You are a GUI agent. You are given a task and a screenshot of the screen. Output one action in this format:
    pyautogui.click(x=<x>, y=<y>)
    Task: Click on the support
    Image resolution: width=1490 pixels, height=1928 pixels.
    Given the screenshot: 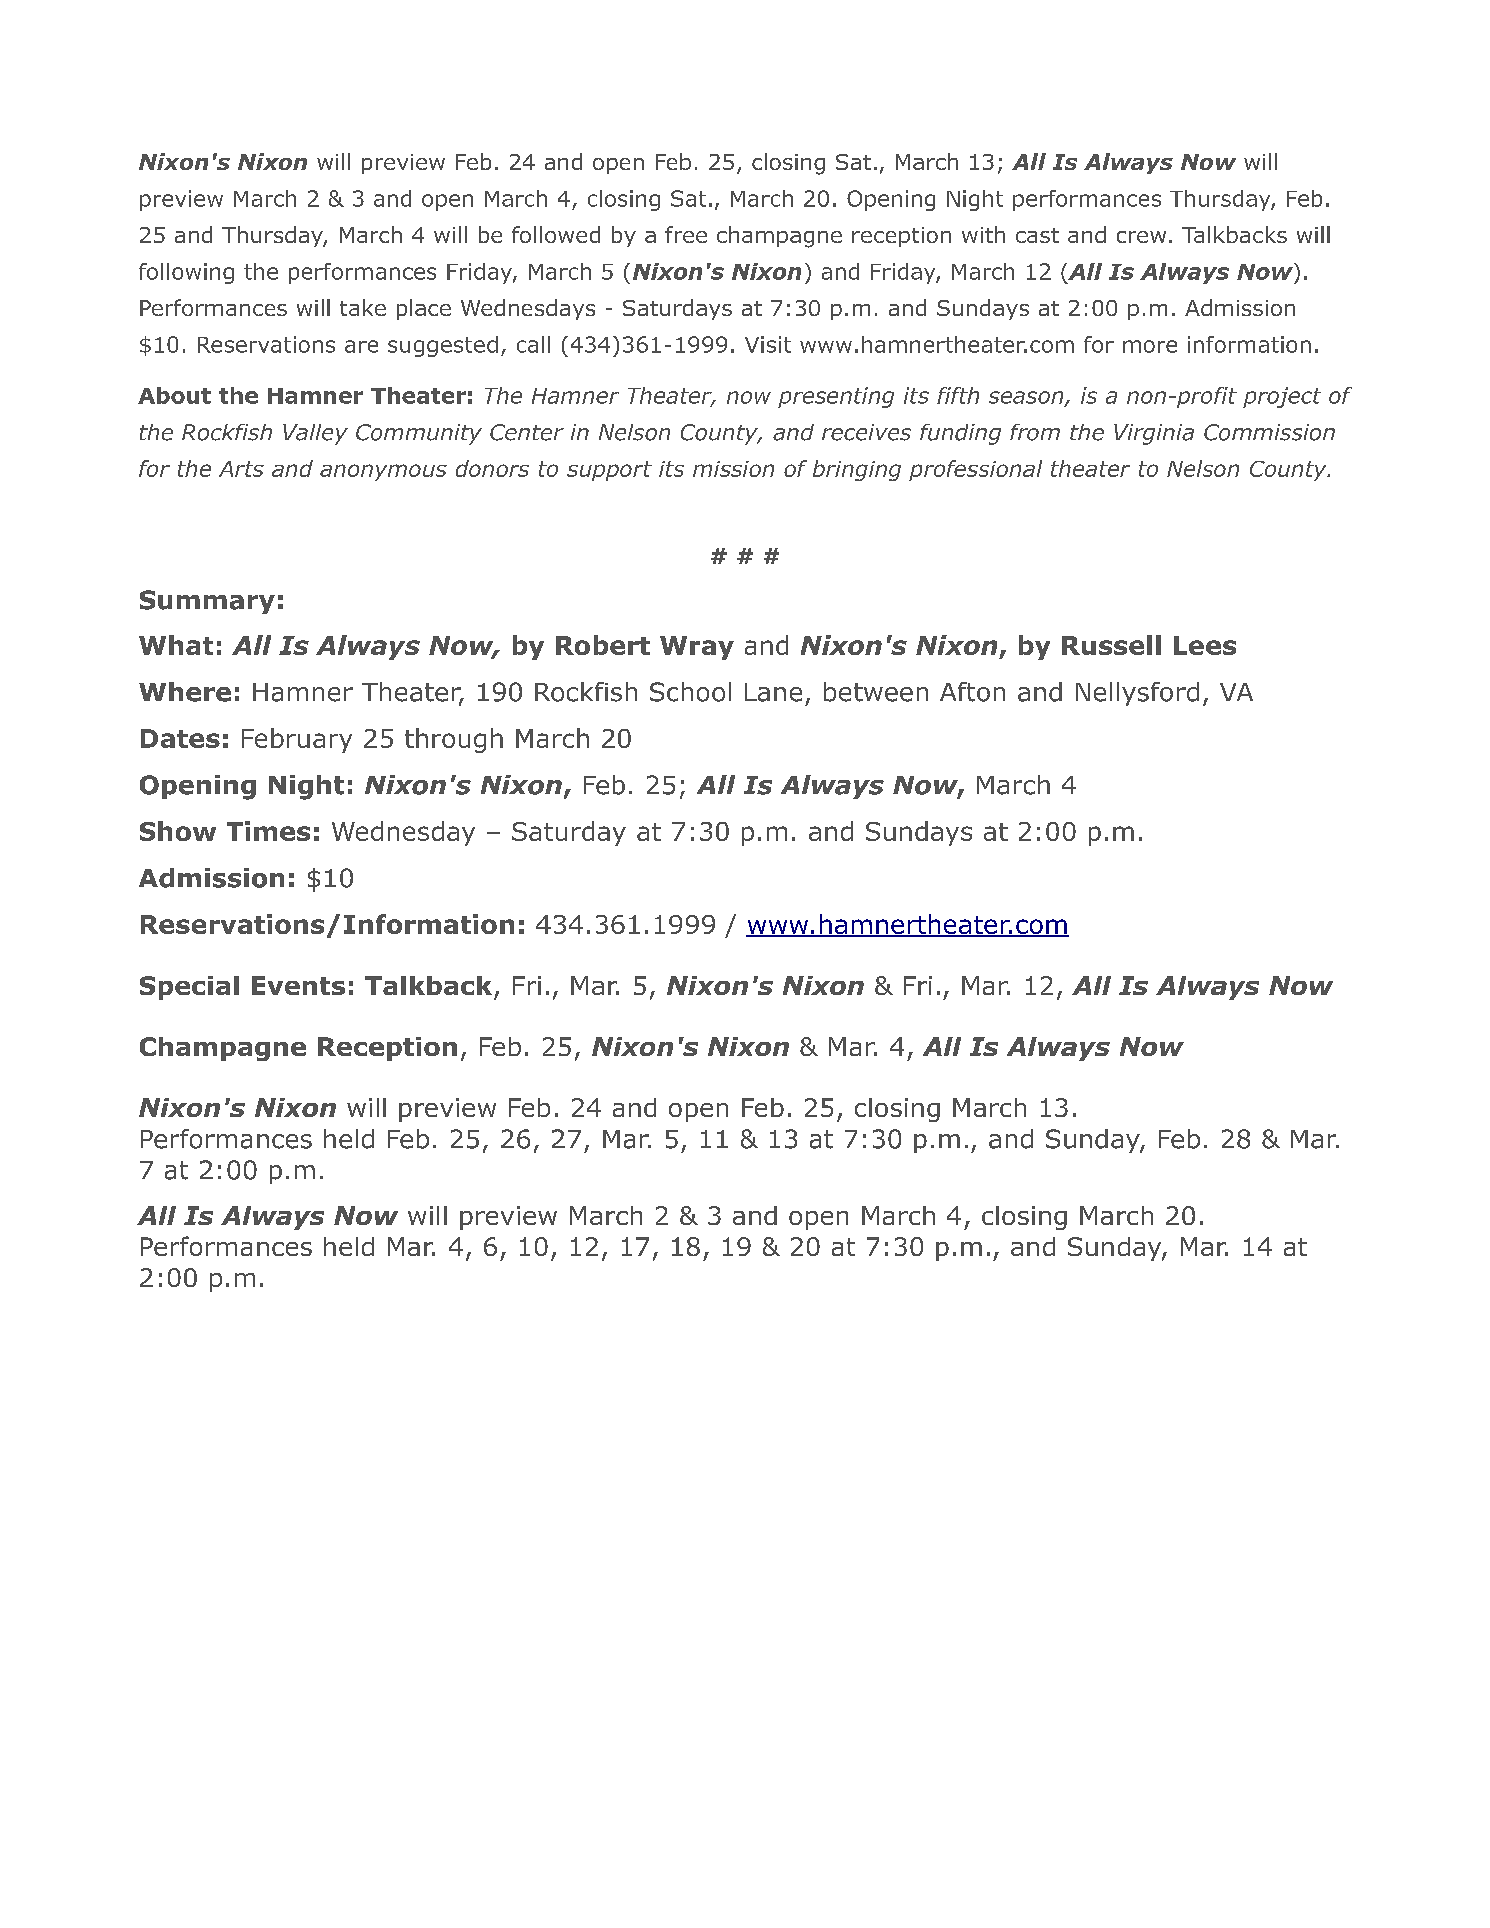 What is the action you would take?
    pyautogui.click(x=609, y=471)
